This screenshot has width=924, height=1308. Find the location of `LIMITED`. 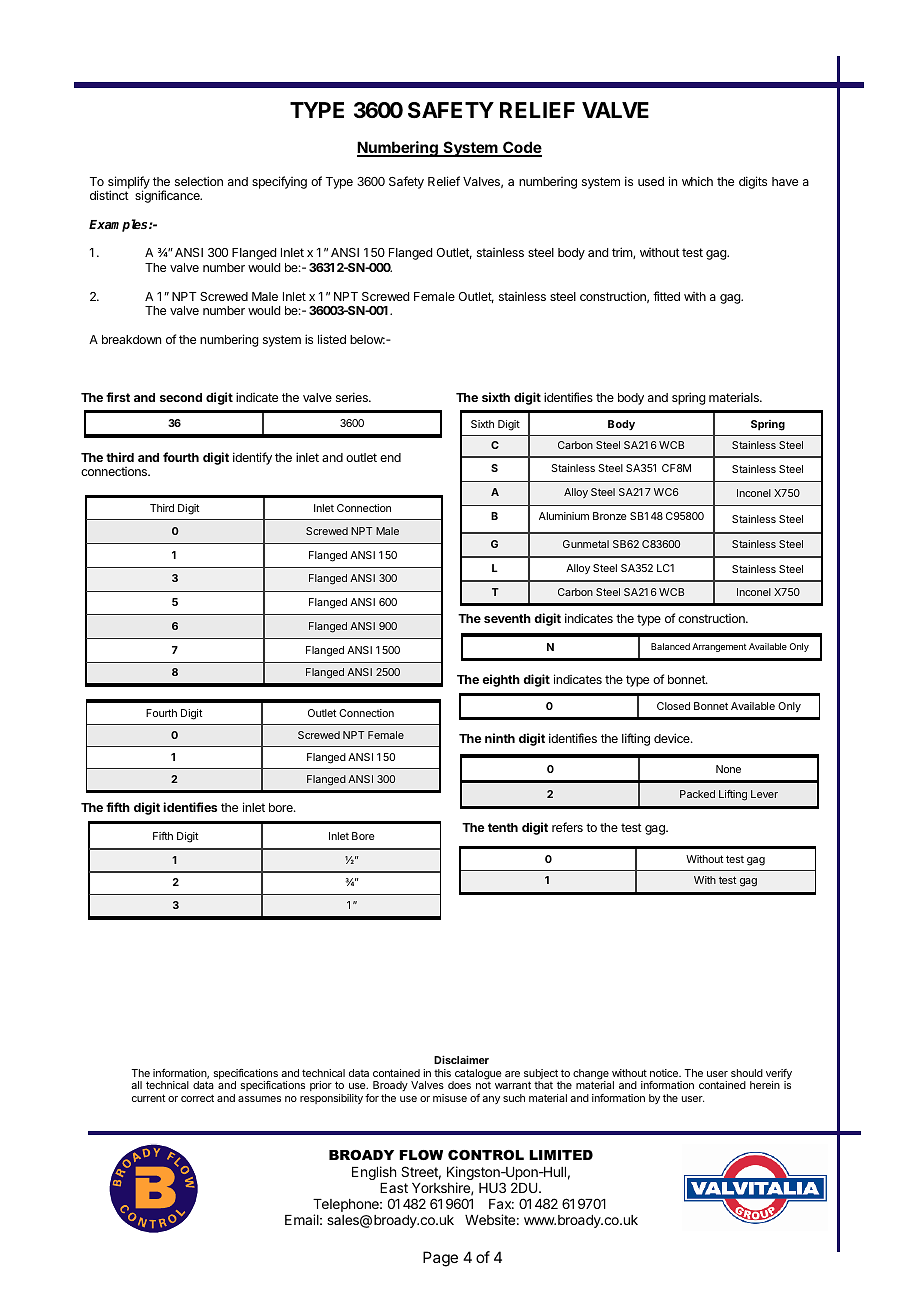

LIMITED is located at coordinates (561, 1155).
